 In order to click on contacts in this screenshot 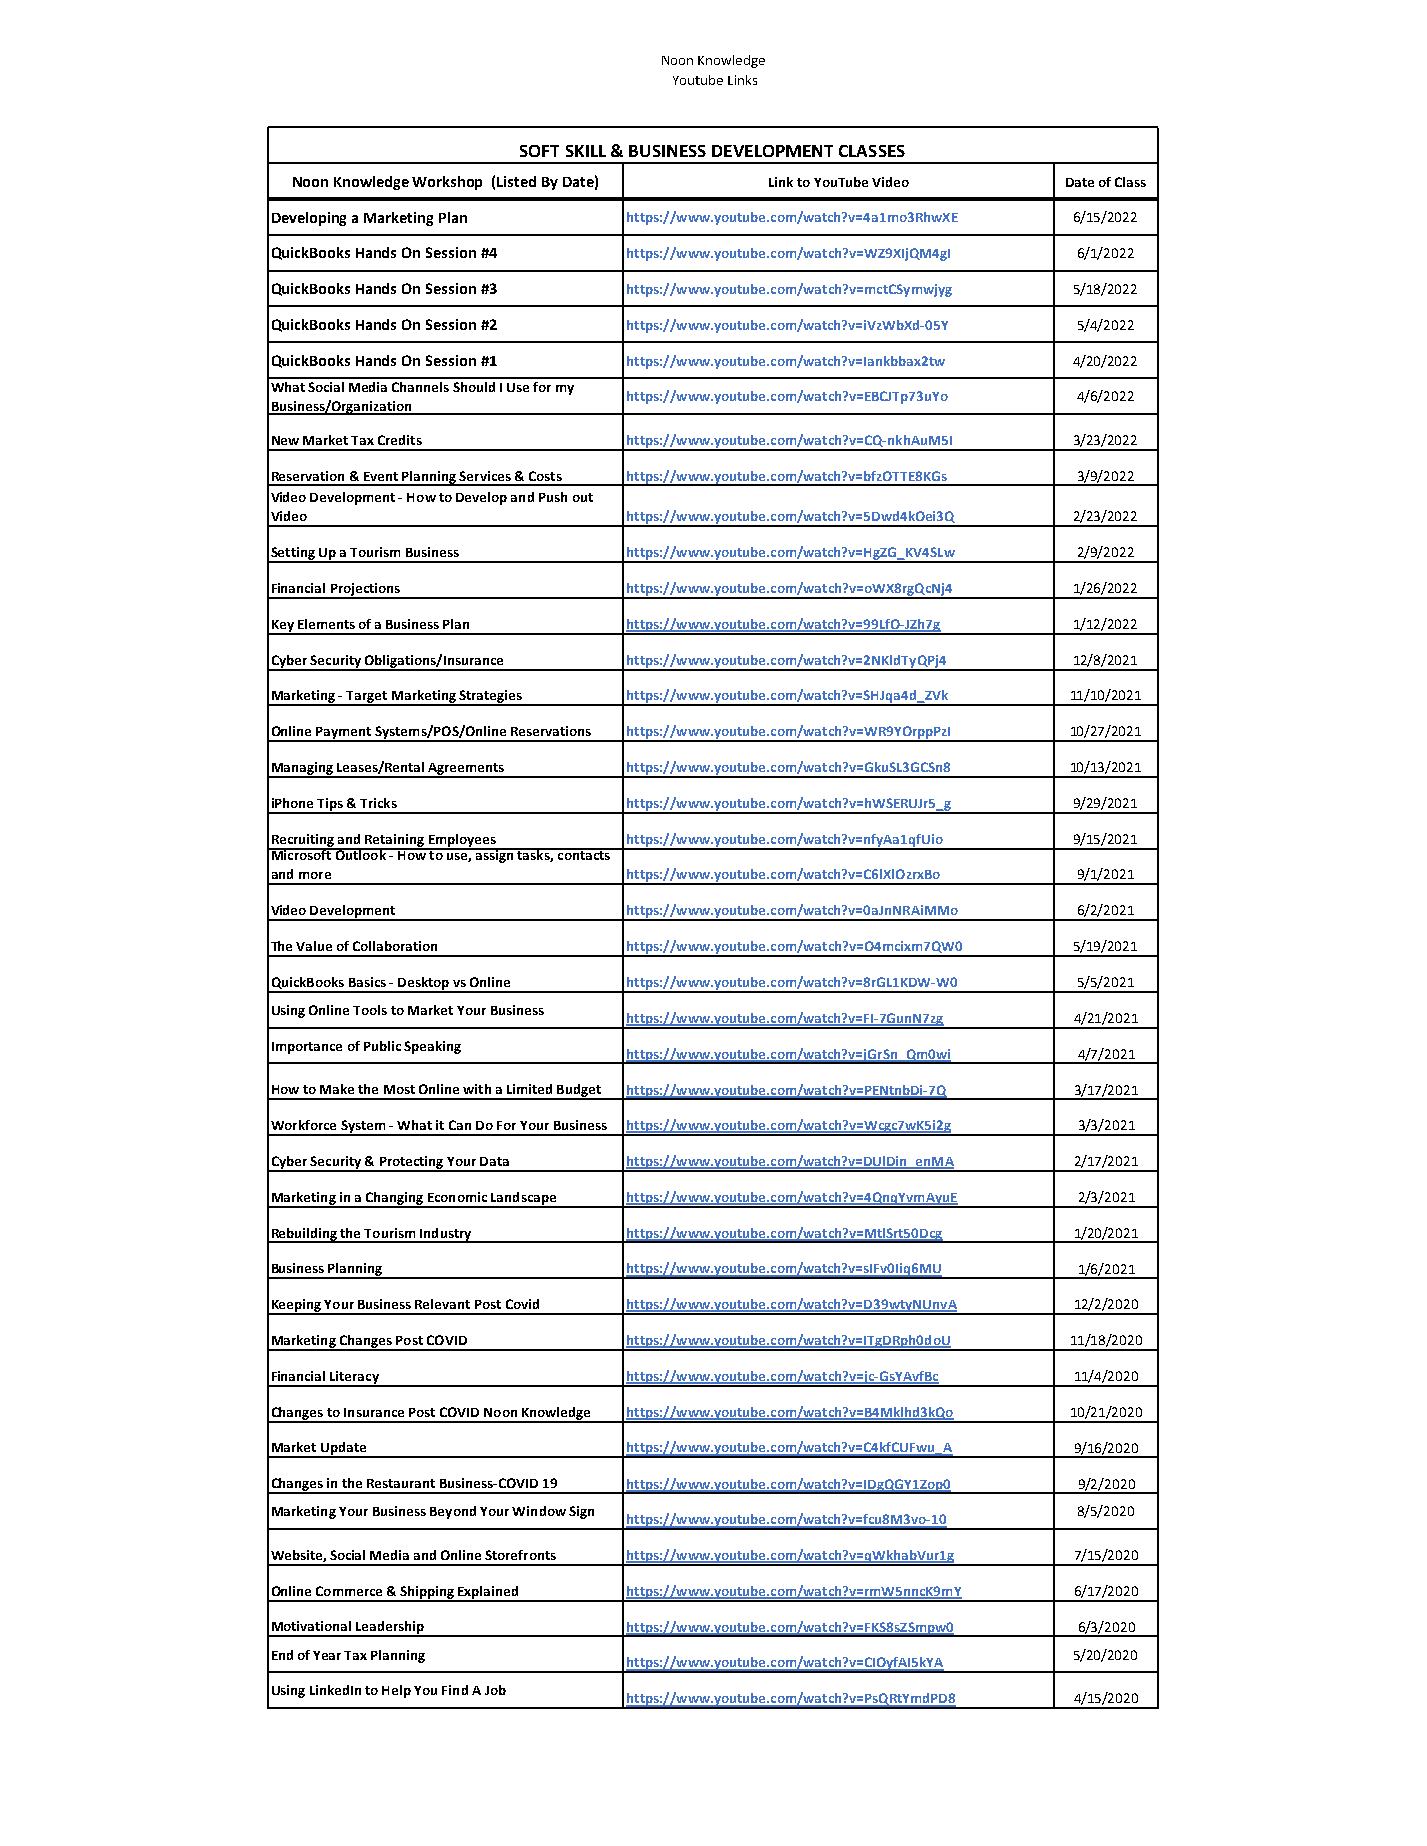, I will do `click(583, 854)`.
